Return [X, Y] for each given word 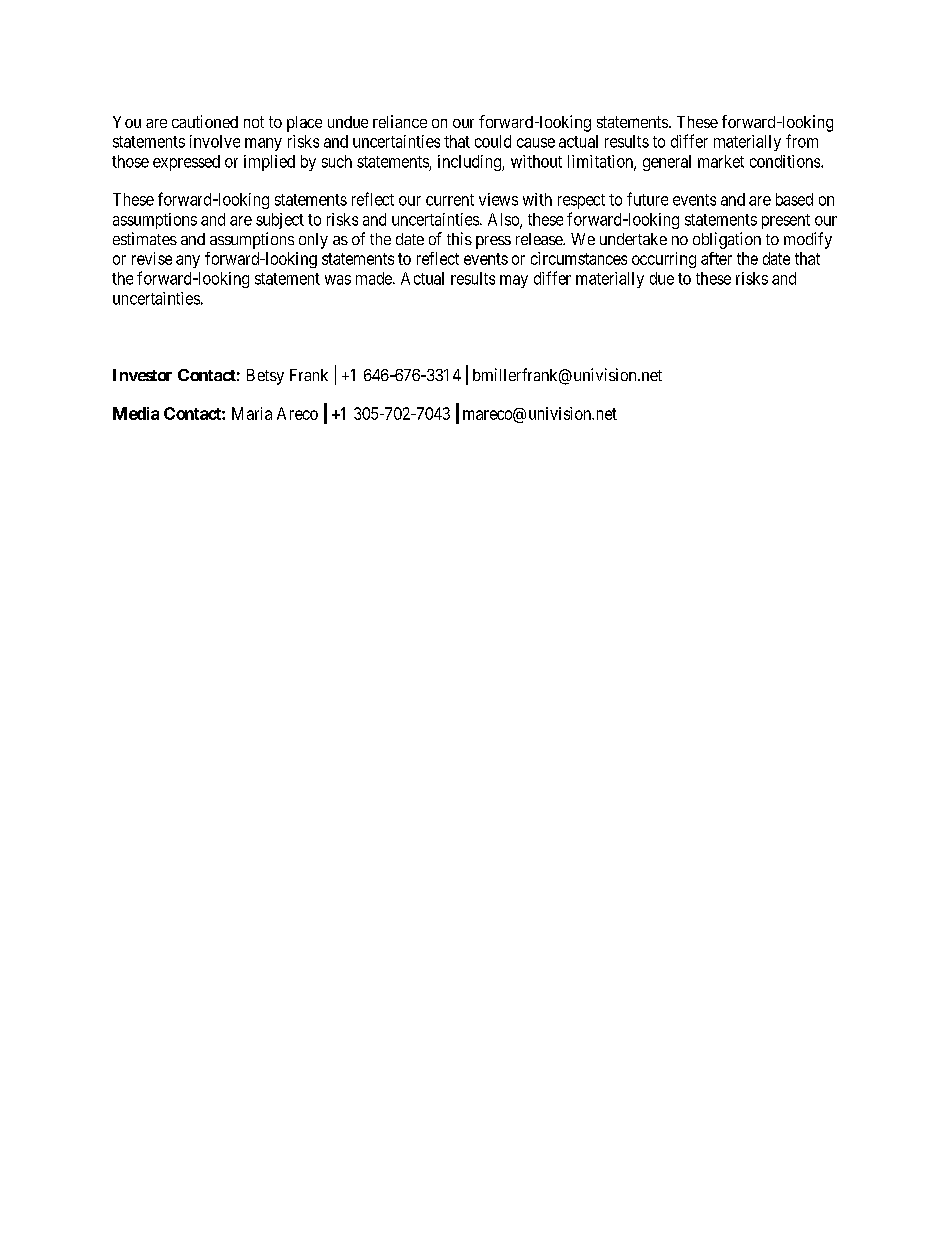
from [802, 141]
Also [504, 220]
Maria [252, 413]
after [716, 258]
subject [280, 221]
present [786, 221]
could [493, 141]
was [338, 280]
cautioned [205, 121]
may [514, 281]
